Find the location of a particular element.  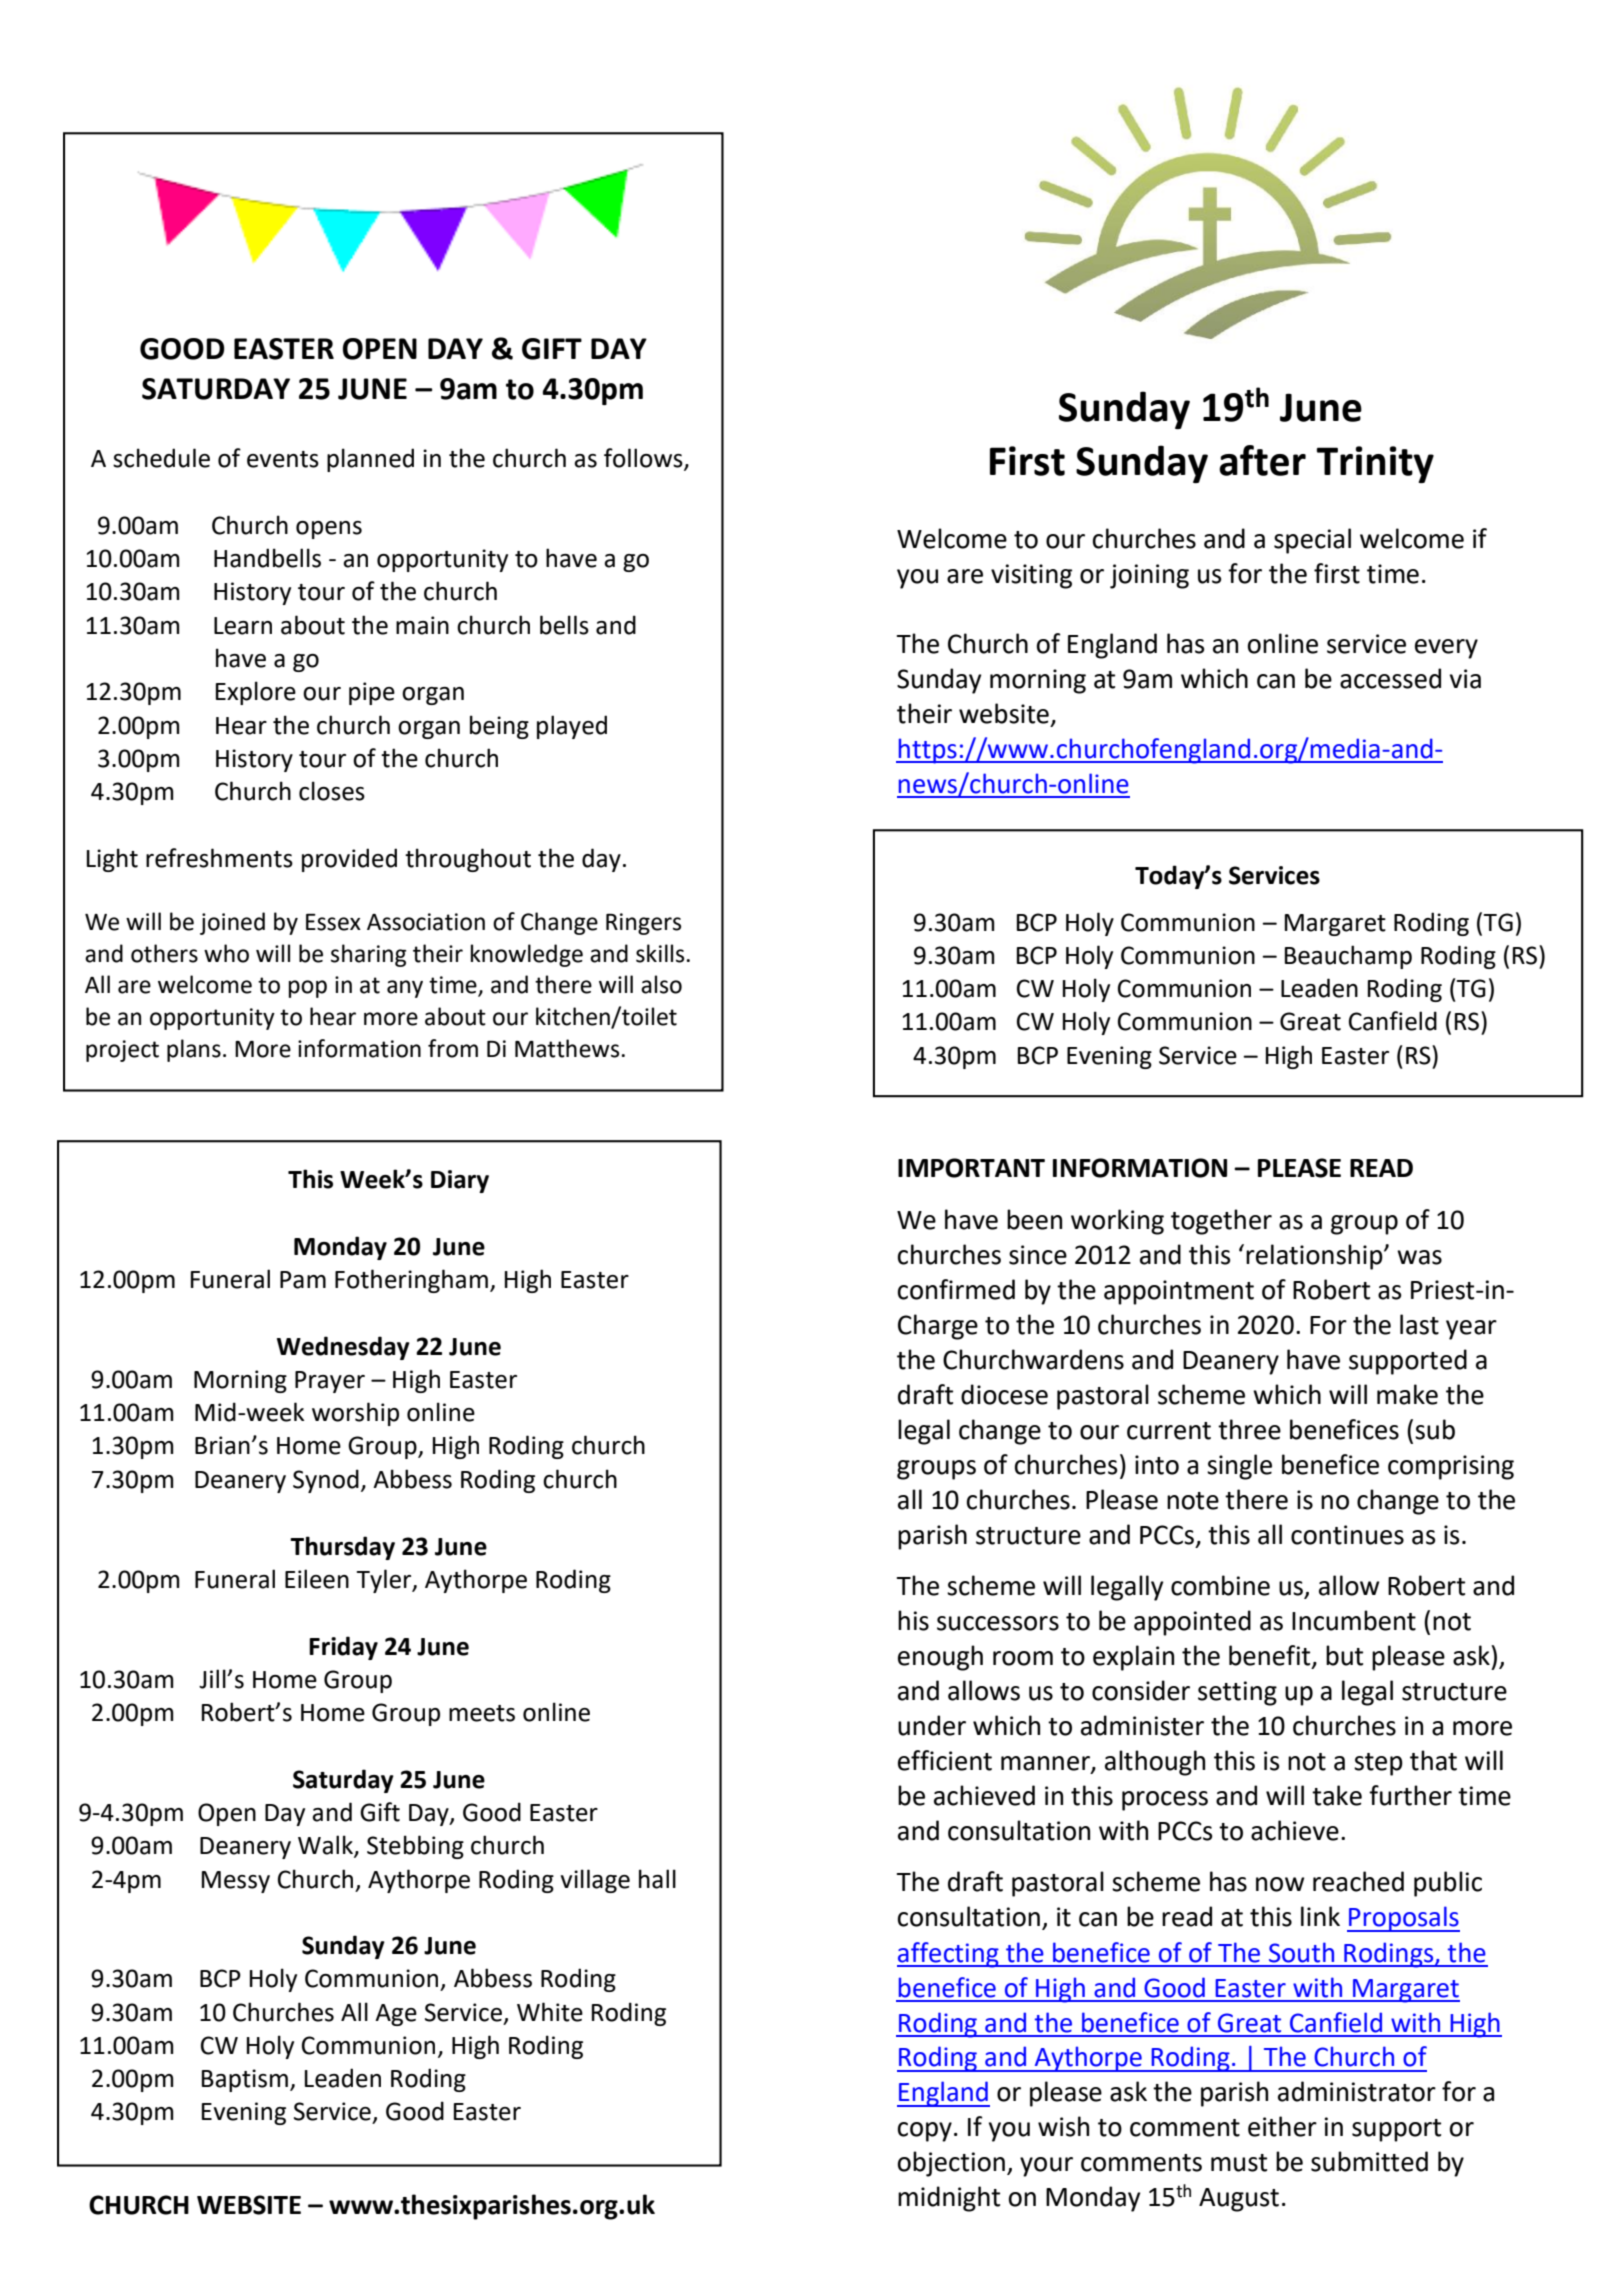

Baptism is located at coordinates (245, 2080).
